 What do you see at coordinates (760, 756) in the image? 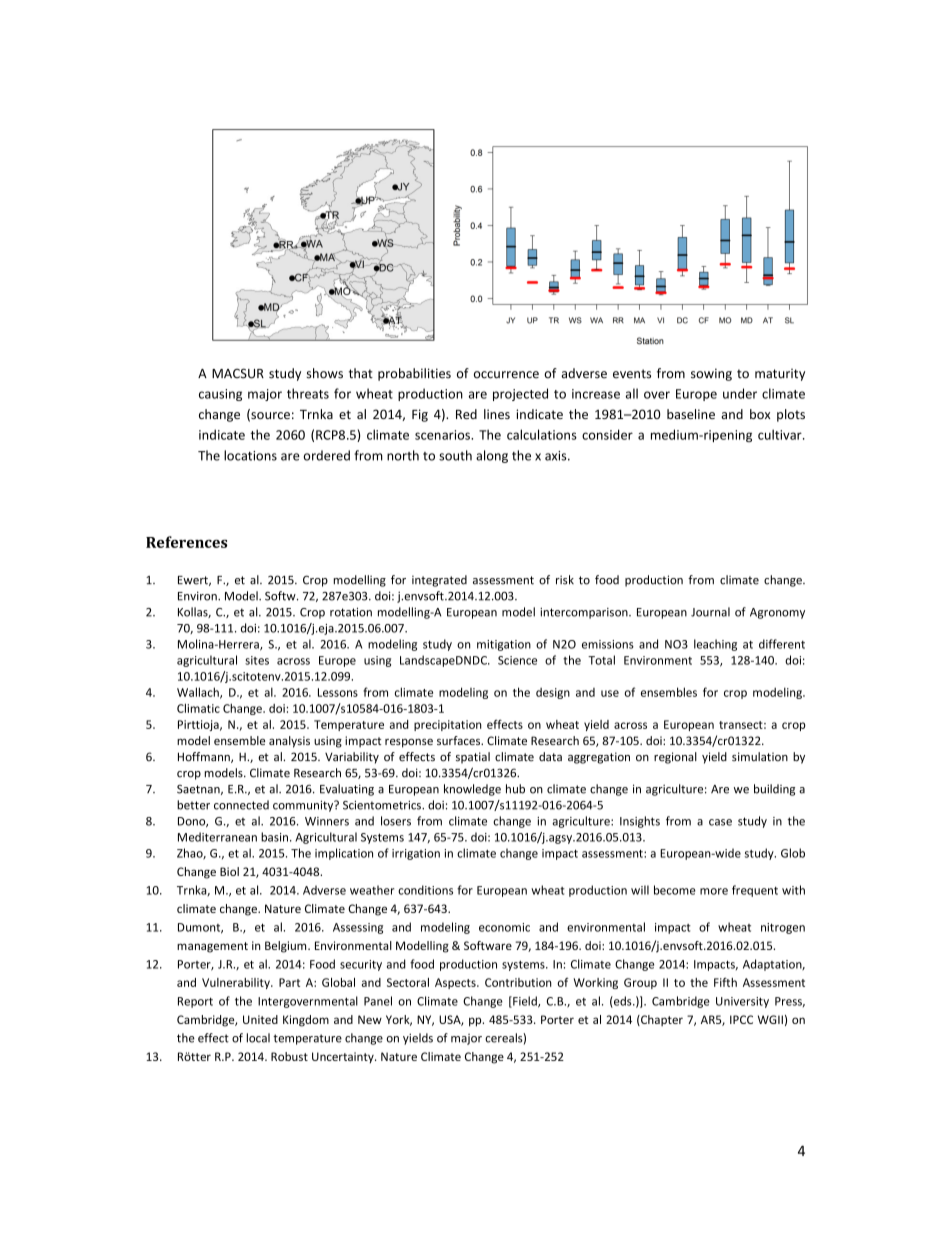
I see `simulation` at bounding box center [760, 756].
